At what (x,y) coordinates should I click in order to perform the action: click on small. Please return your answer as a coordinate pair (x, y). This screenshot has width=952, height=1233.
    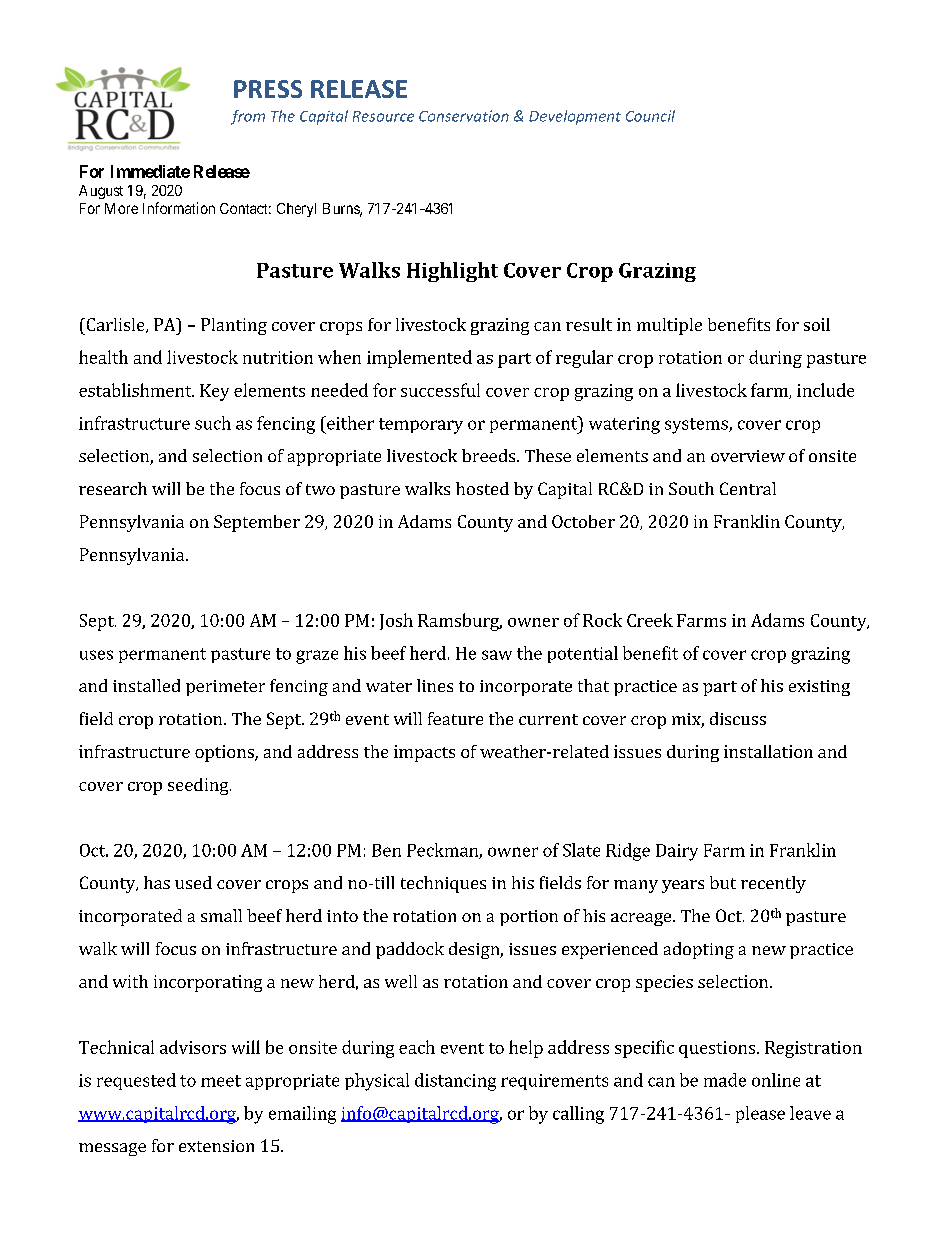
    Looking at the image, I should click on (221, 915).
